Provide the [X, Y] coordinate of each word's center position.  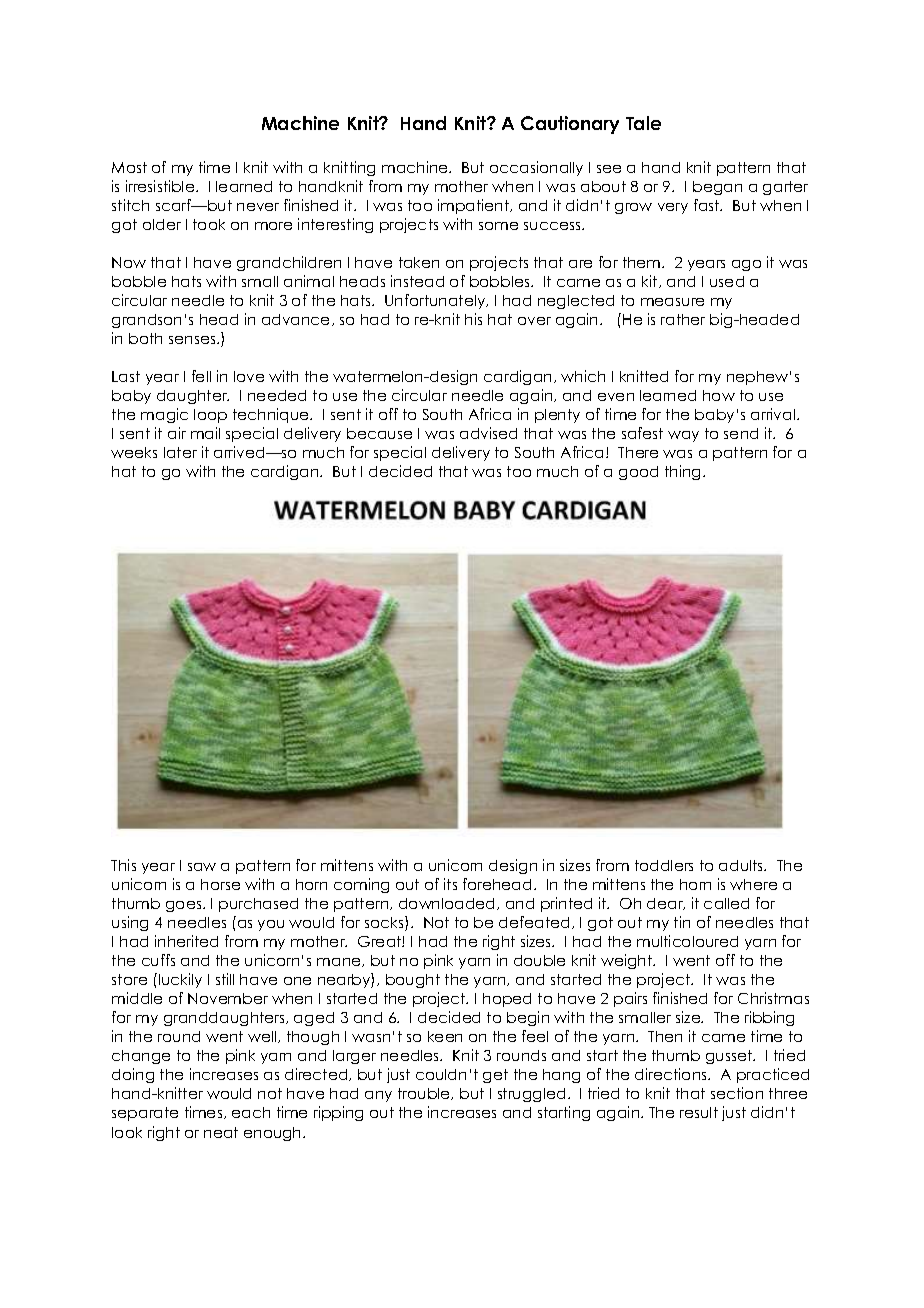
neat [221, 1132]
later [180, 452]
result [699, 1112]
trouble [425, 1094]
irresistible [161, 186]
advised [488, 433]
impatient [475, 206]
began [717, 188]
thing [682, 472]
